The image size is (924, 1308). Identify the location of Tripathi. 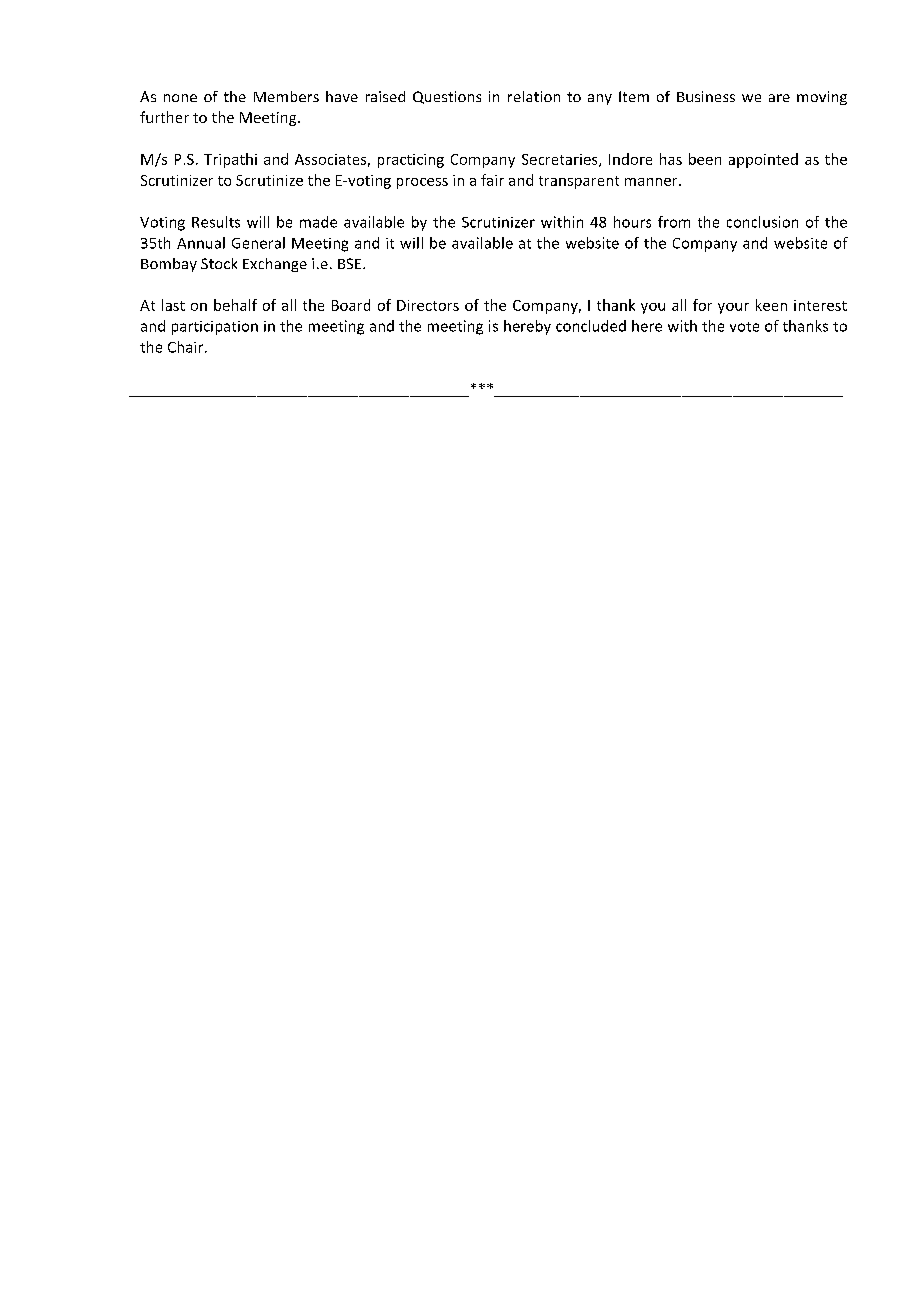
(230, 160).
